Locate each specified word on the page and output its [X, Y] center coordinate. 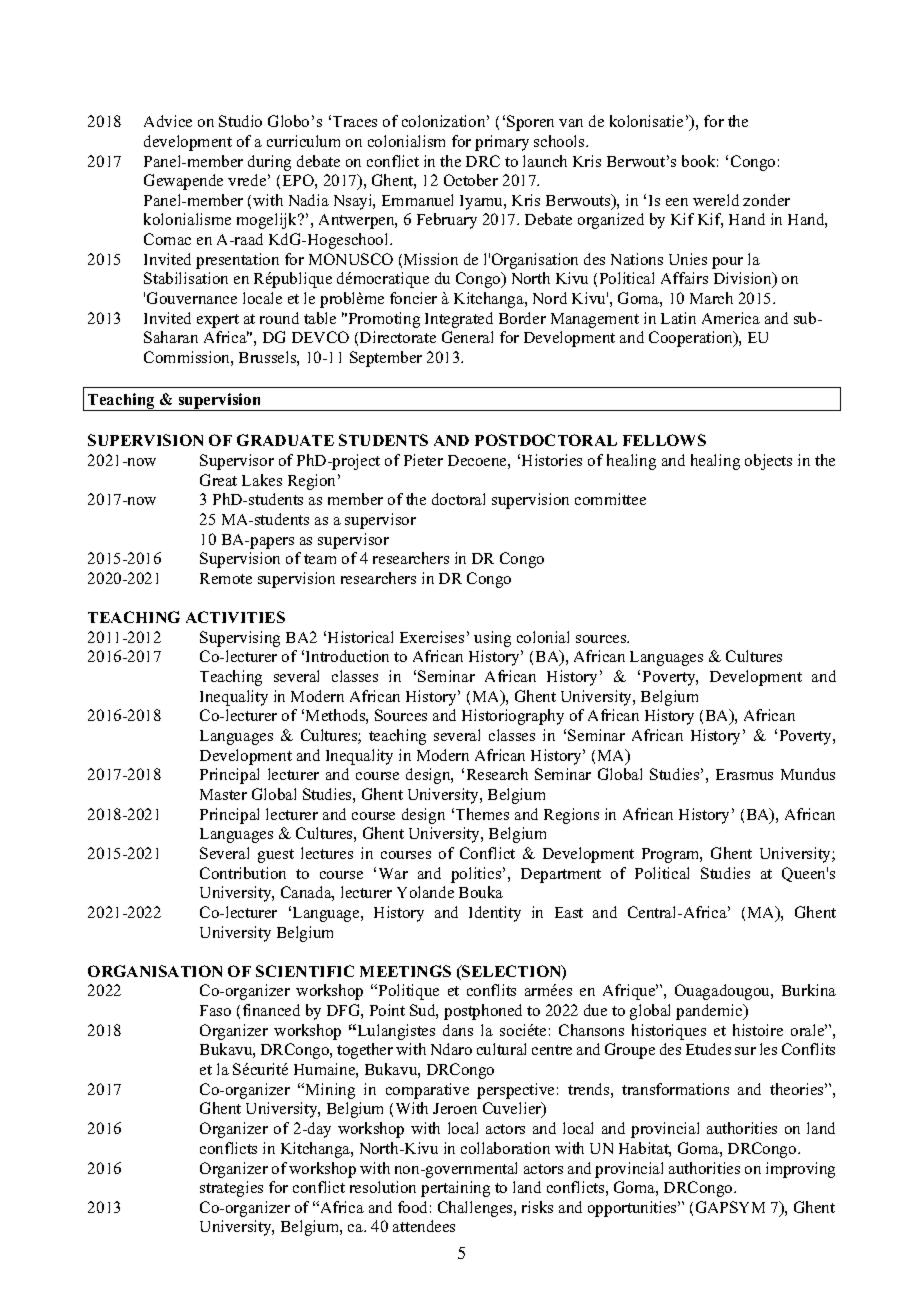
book [700, 161]
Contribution [243, 873]
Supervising [240, 639]
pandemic [710, 1012]
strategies [231, 1189]
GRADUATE [285, 440]
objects [768, 462]
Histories [552, 460]
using [492, 639]
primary [502, 143]
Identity [495, 914]
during [269, 163]
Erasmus [744, 774]
